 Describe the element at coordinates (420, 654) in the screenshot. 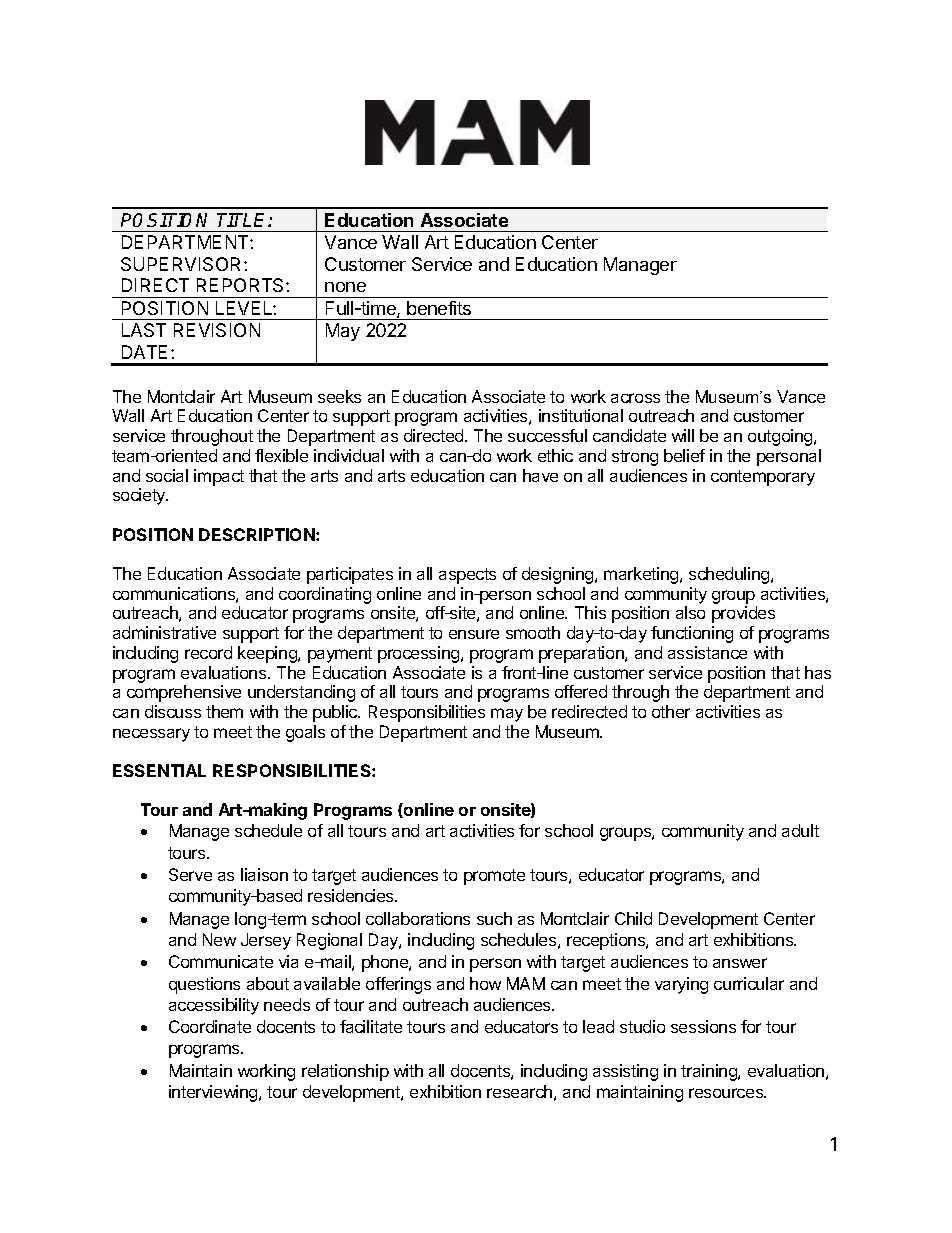

I see `processing` at that location.
